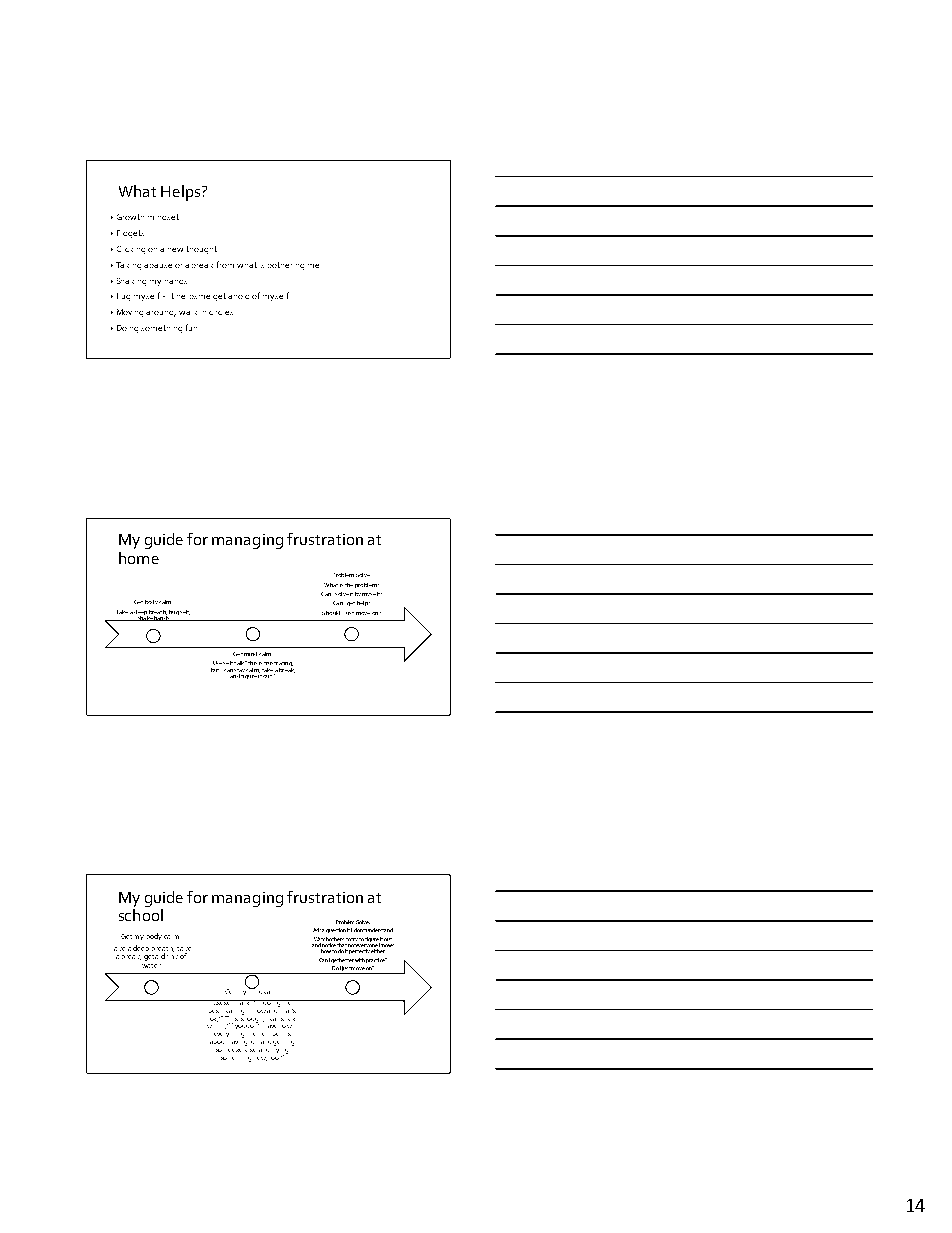 This screenshot has height=1233, width=952. What do you see at coordinates (286, 266) in the screenshot?
I see `bothering` at bounding box center [286, 266].
